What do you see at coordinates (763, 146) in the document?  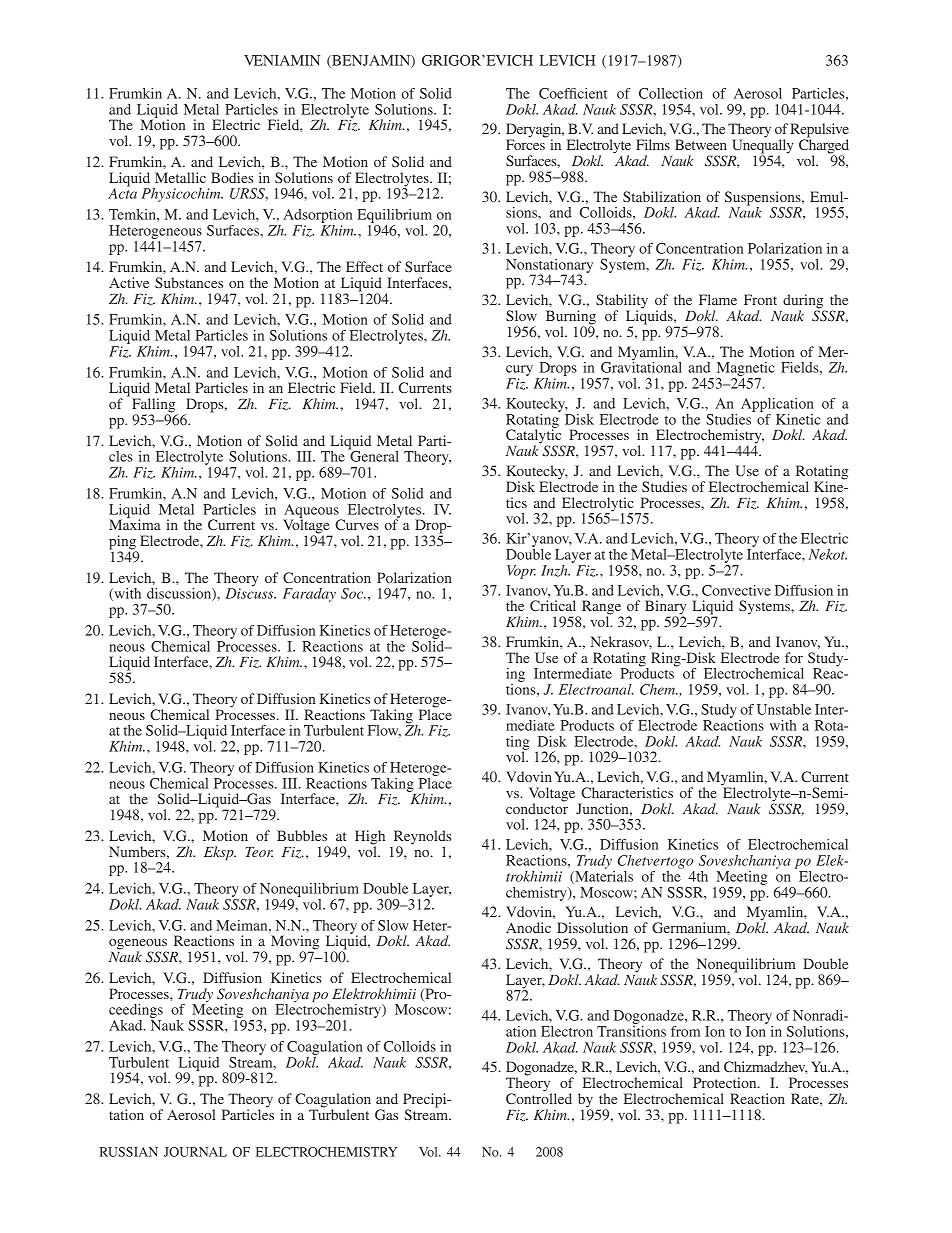 I see `Unequally` at bounding box center [763, 146].
